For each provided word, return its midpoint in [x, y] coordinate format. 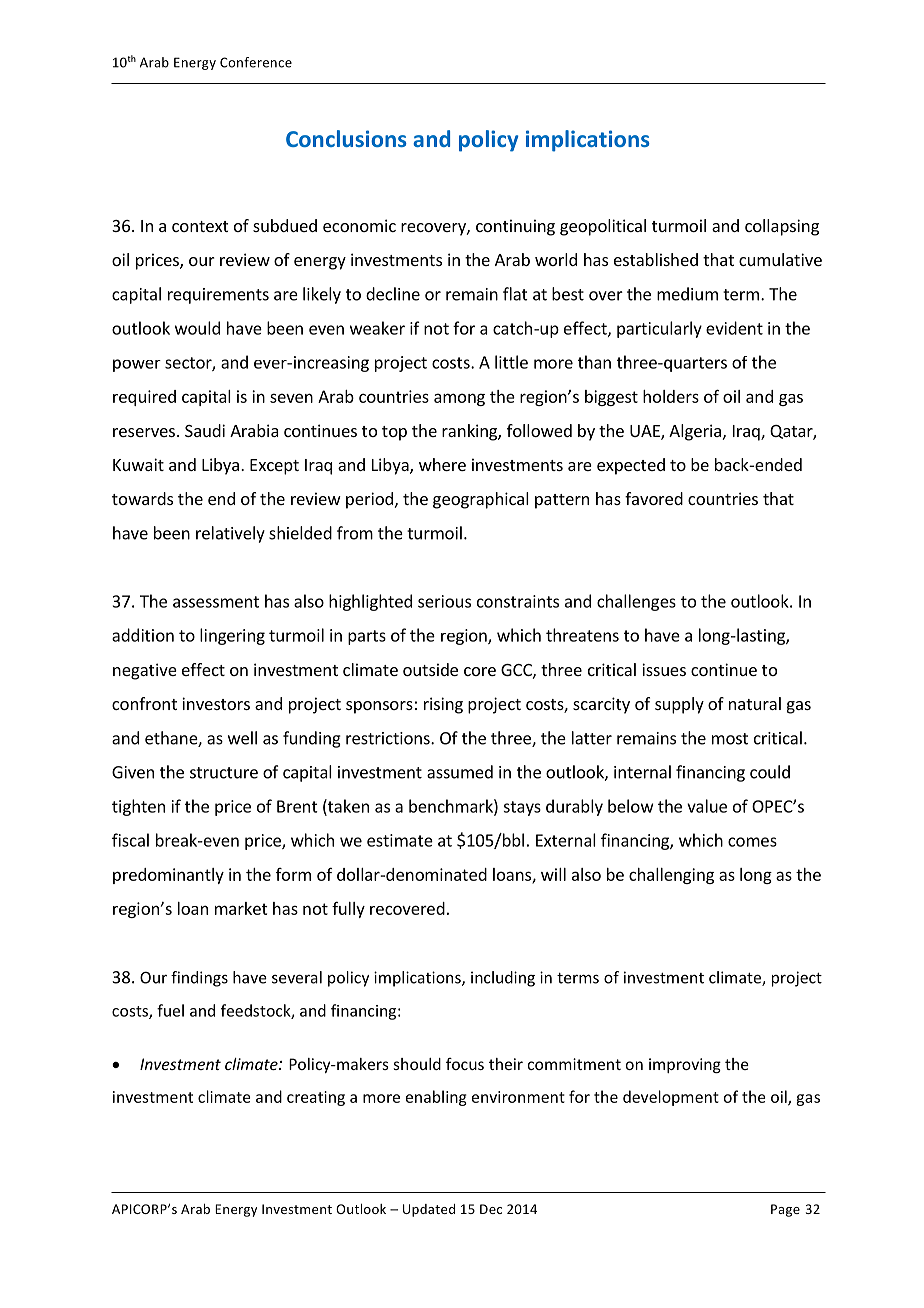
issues [664, 669]
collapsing [782, 227]
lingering [232, 636]
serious [444, 601]
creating [316, 1098]
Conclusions [346, 138]
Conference [256, 62]
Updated [429, 1210]
